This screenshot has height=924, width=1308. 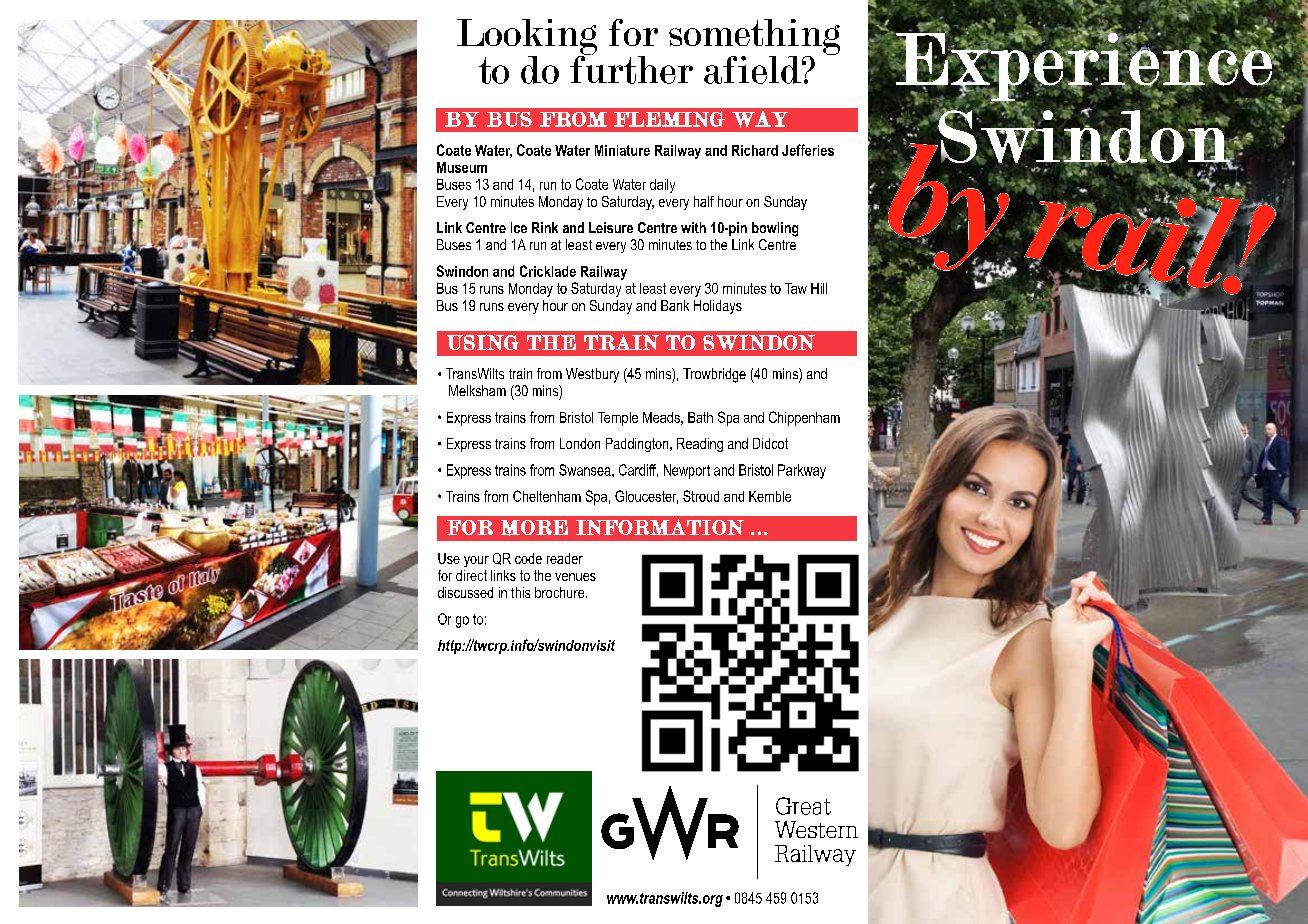 What do you see at coordinates (483, 342) in the screenshot?
I see `USING` at bounding box center [483, 342].
